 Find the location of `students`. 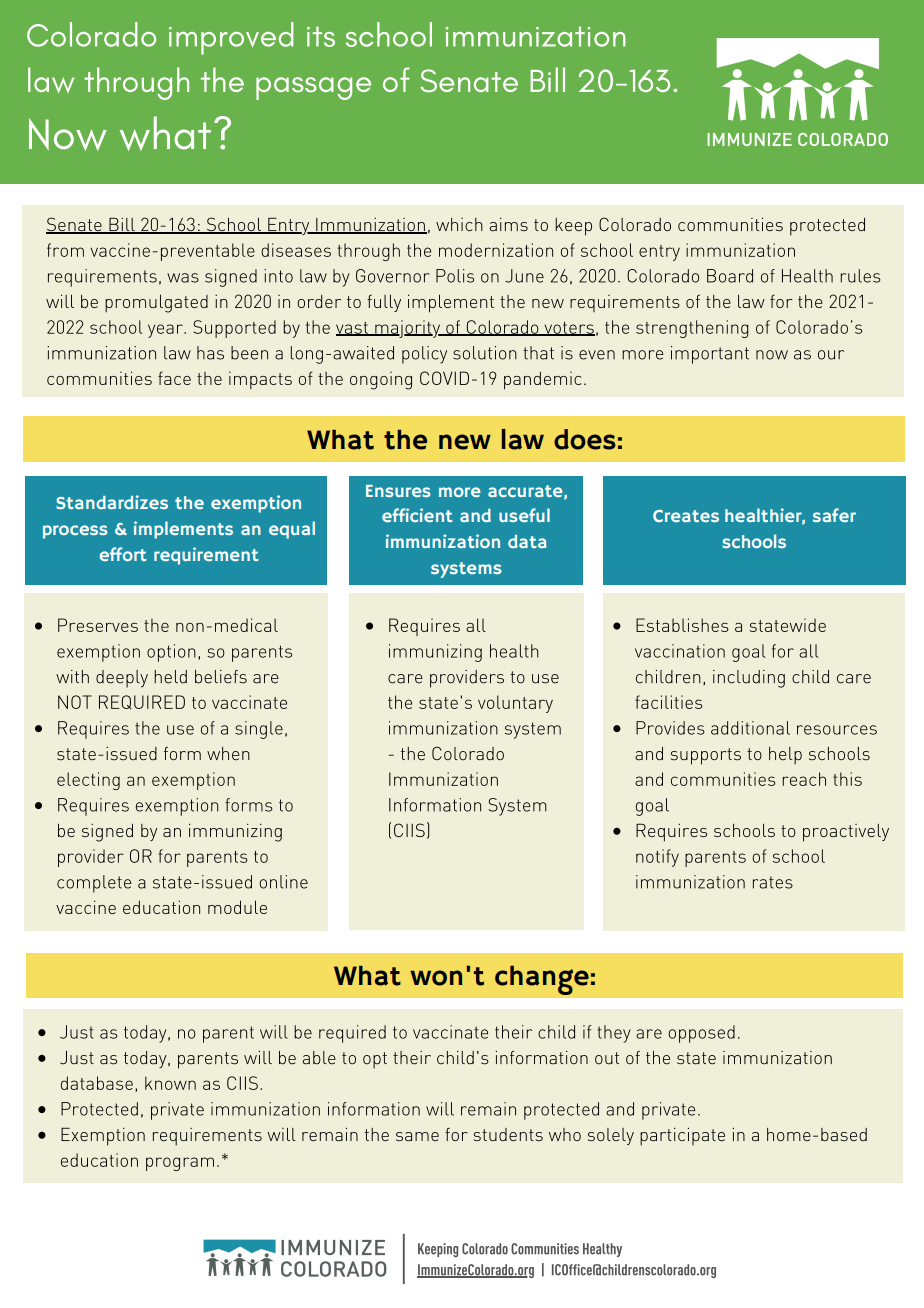

students is located at coordinates (508, 1134).
